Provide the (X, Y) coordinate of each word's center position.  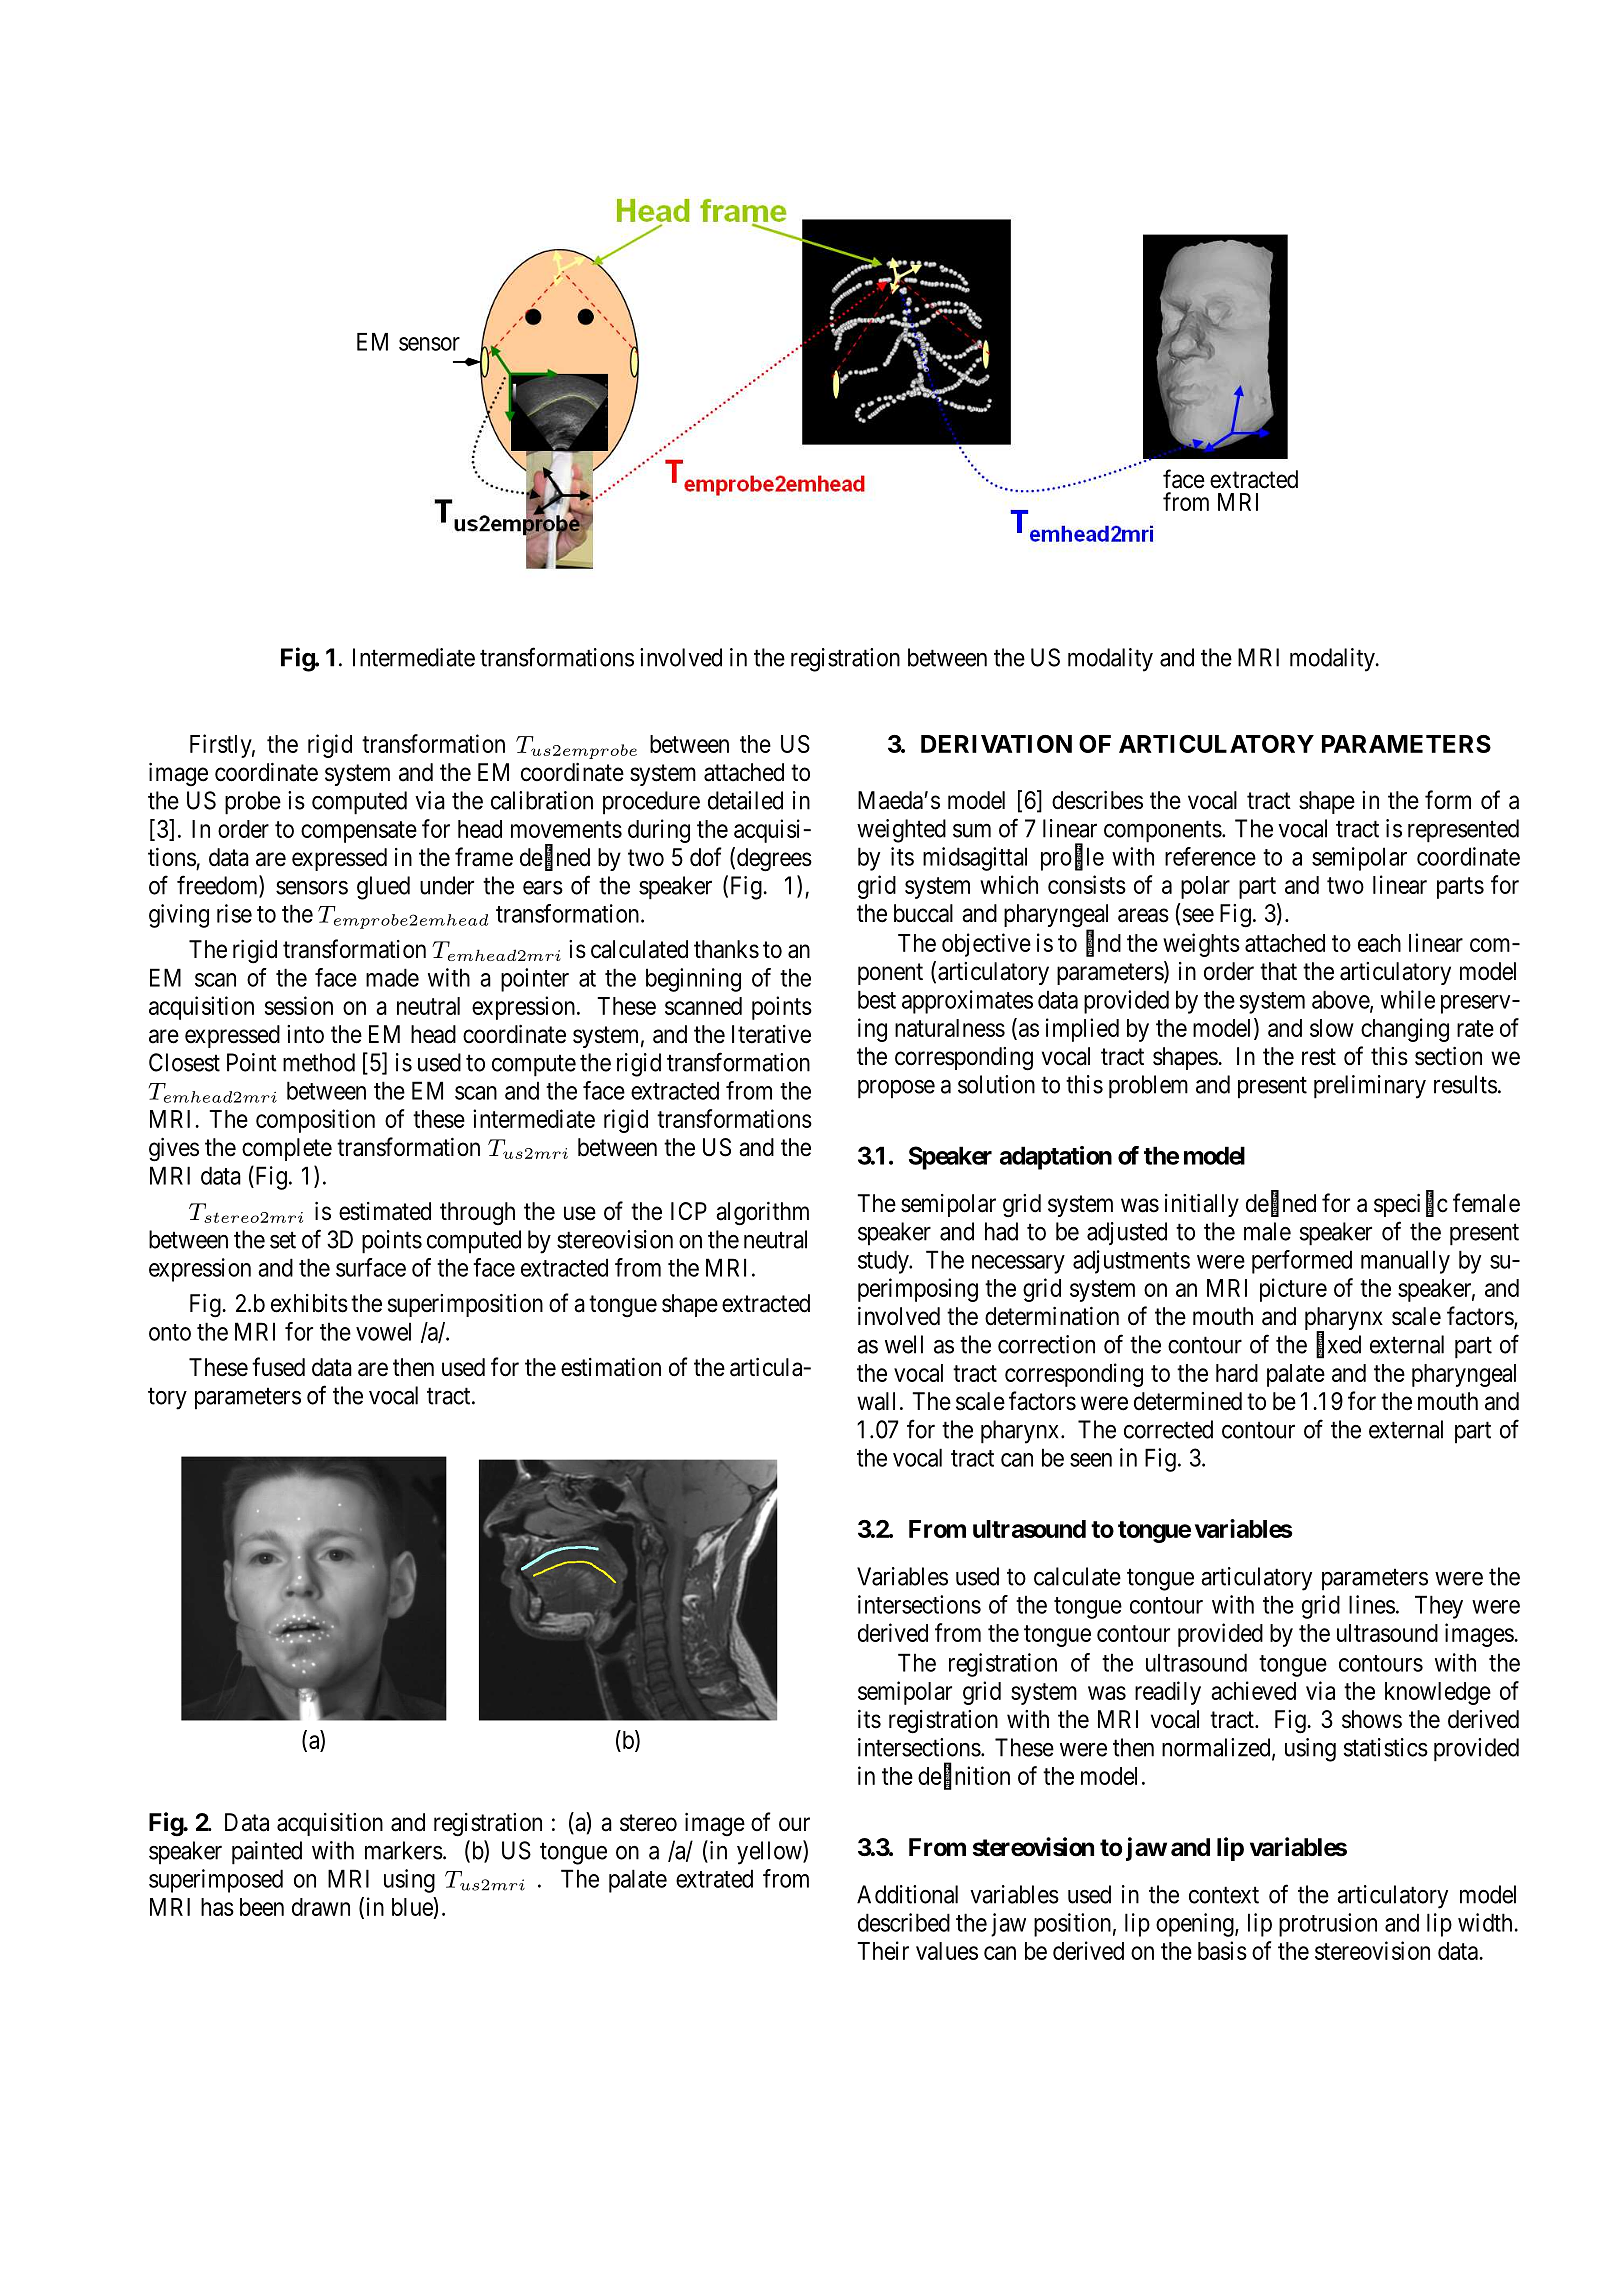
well (904, 1344)
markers (404, 1850)
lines (1372, 1604)
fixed (1338, 1345)
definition (964, 1776)
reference (1210, 856)
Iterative (771, 1034)
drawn (321, 1907)
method (319, 1062)
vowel (383, 1331)
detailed (745, 800)
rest (1319, 1057)
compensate (359, 832)
